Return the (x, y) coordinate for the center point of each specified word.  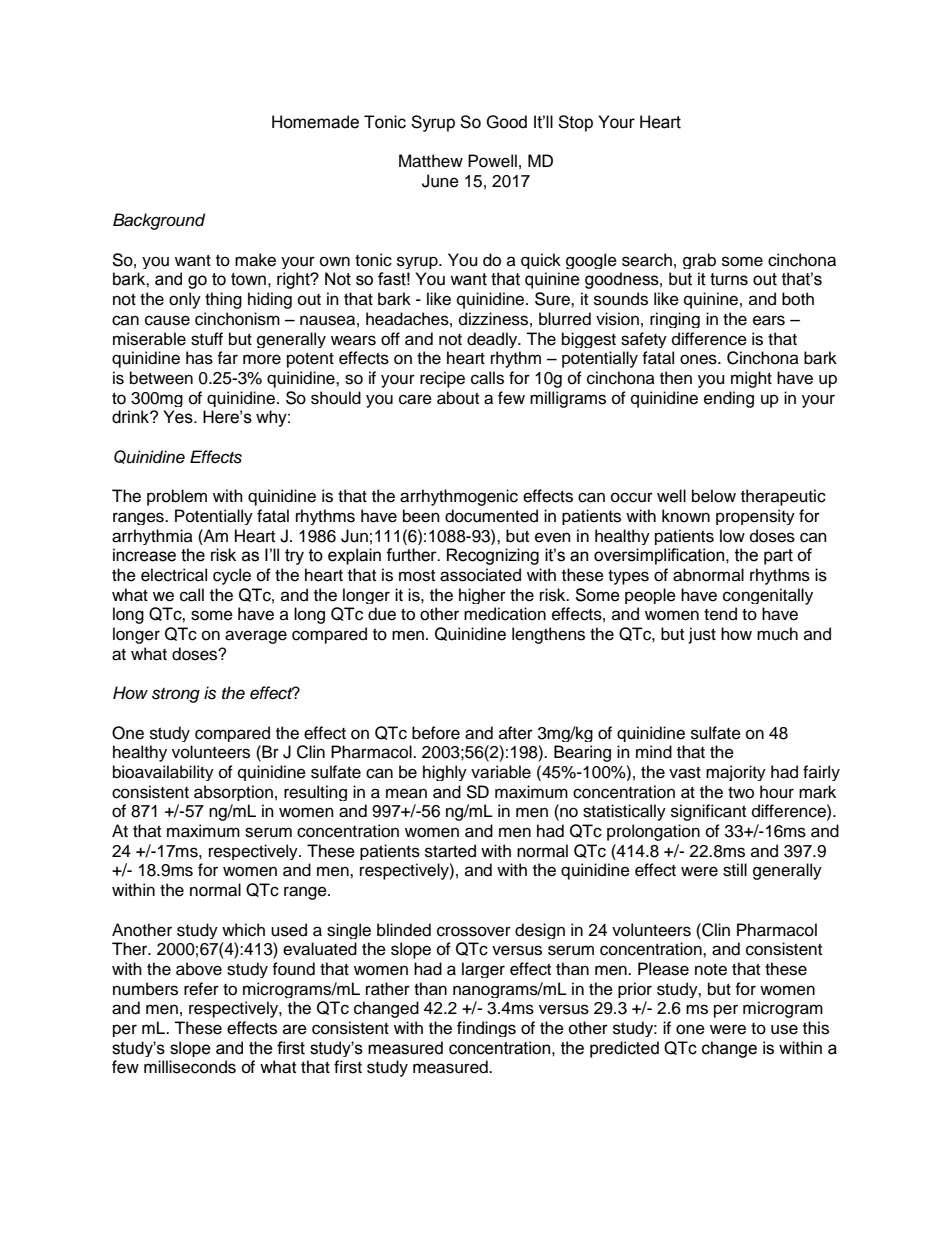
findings (486, 1029)
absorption (233, 793)
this (816, 1028)
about (458, 398)
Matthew (431, 161)
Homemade (315, 122)
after (516, 733)
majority (736, 773)
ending (729, 399)
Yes (179, 417)
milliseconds (190, 1067)
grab (699, 261)
